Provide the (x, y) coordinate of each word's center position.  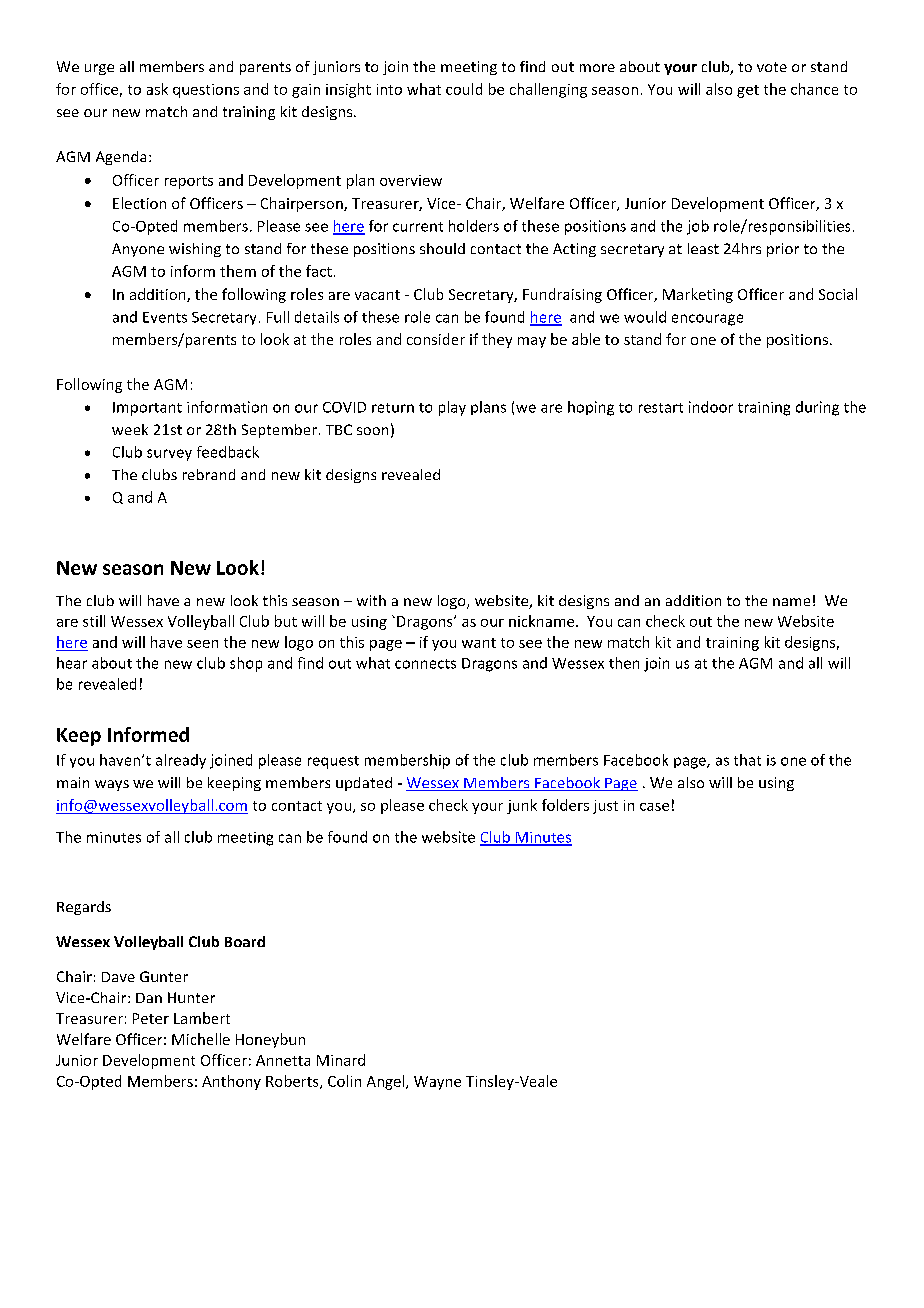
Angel (387, 1082)
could (464, 89)
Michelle (201, 1039)
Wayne (437, 1083)
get (748, 91)
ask (157, 89)
